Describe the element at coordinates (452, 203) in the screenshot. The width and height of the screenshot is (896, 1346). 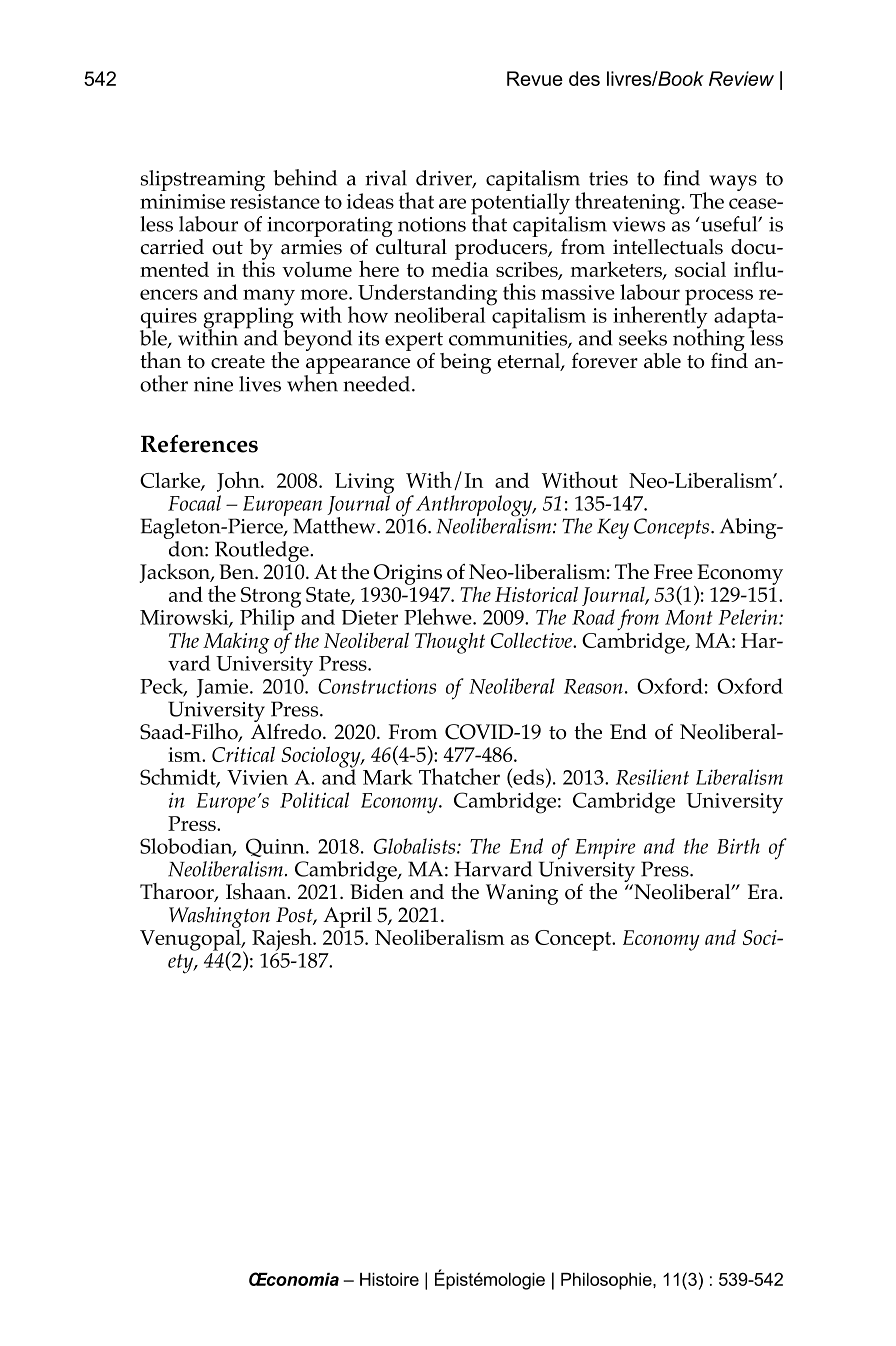
I see `are` at that location.
